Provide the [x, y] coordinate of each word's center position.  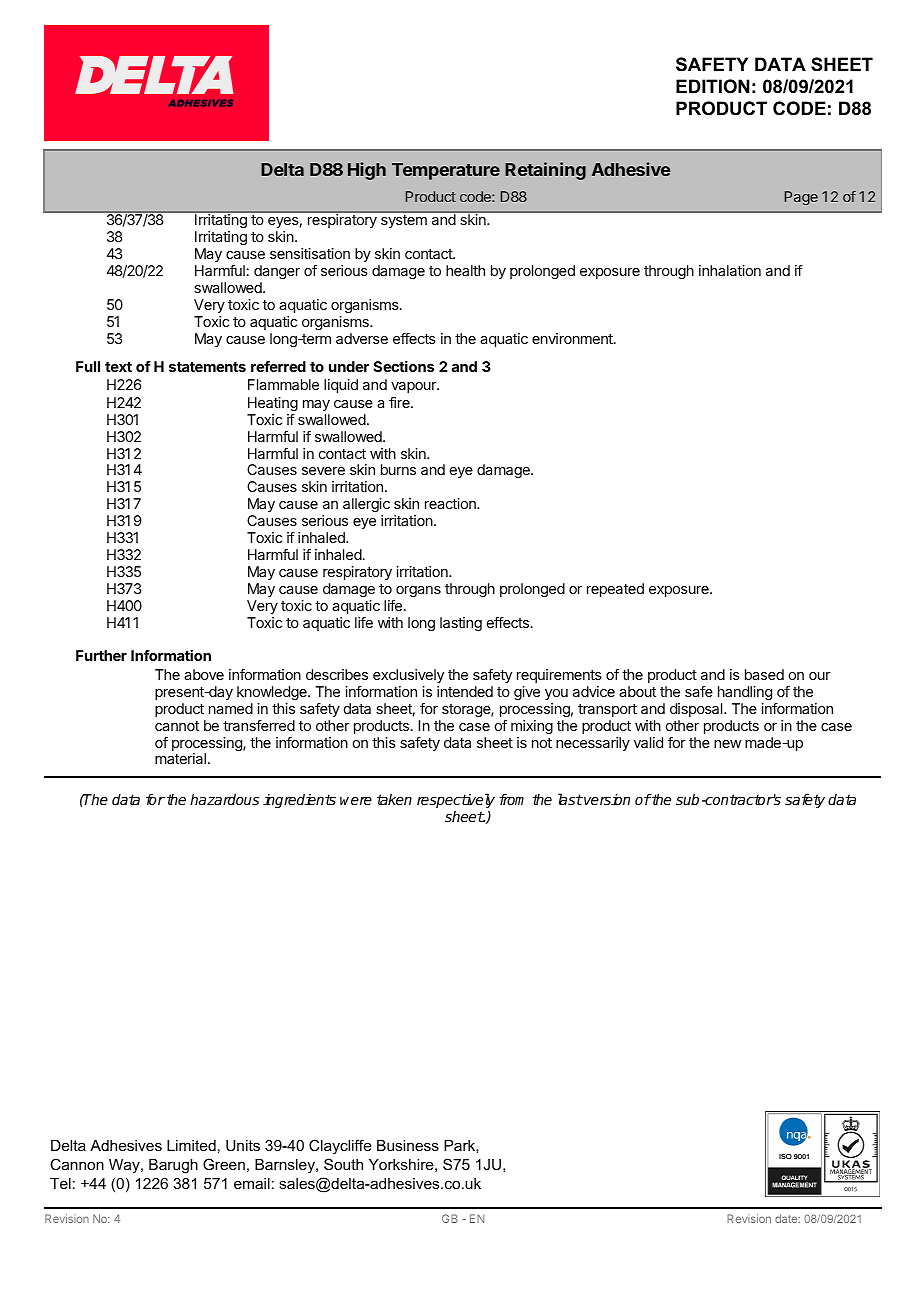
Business [408, 1145]
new [727, 744]
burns [398, 469]
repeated [615, 590]
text [118, 367]
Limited [191, 1145]
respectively [456, 800]
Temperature [446, 171]
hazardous [224, 799]
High [367, 171]
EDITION [713, 86]
